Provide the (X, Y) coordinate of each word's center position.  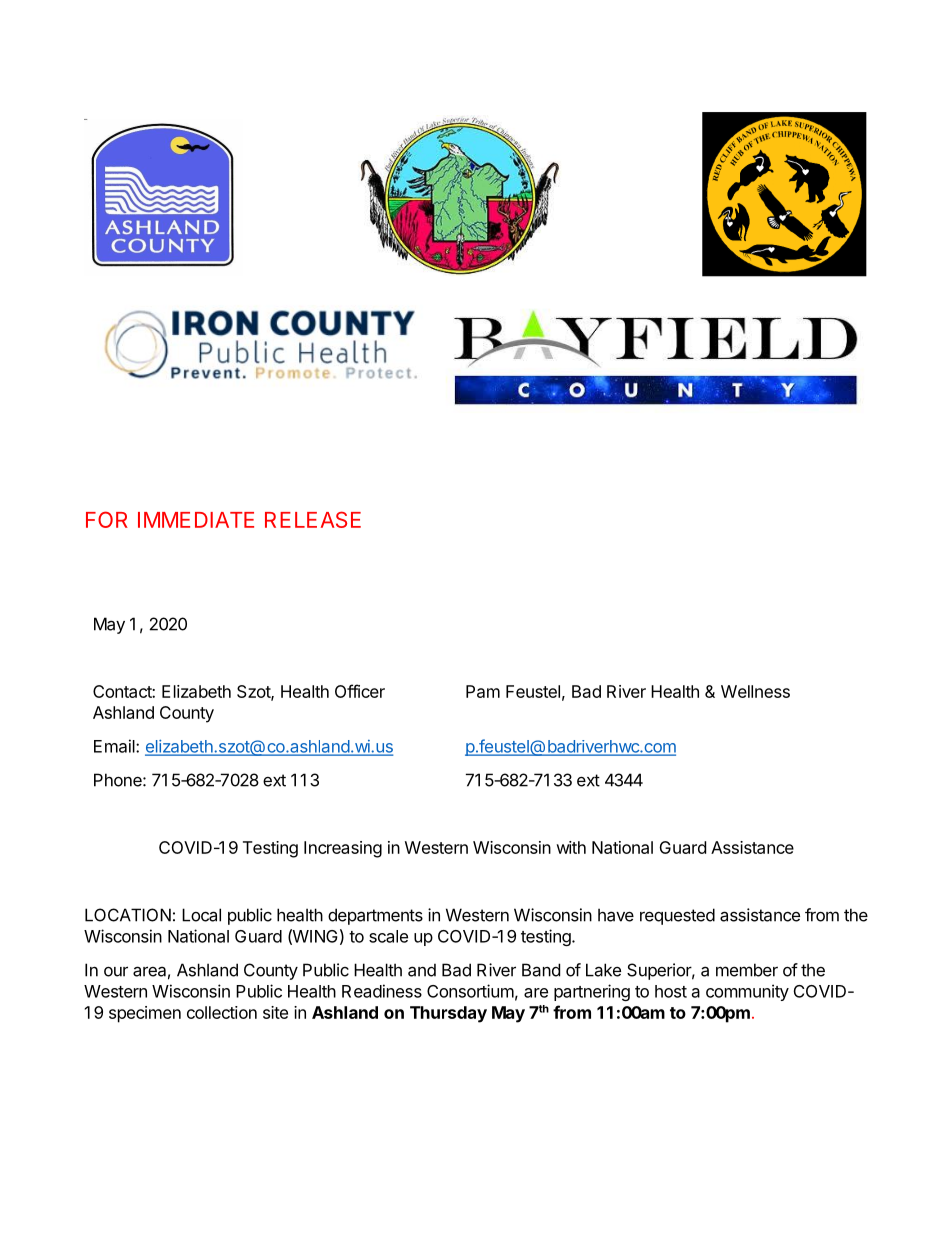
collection (222, 1012)
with (571, 847)
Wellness (755, 691)
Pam (483, 691)
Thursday (448, 1014)
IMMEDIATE (196, 520)
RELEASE (313, 519)
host (671, 991)
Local (201, 915)
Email (115, 746)
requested (677, 916)
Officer (360, 691)
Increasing (343, 849)
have (616, 915)
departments (375, 916)
